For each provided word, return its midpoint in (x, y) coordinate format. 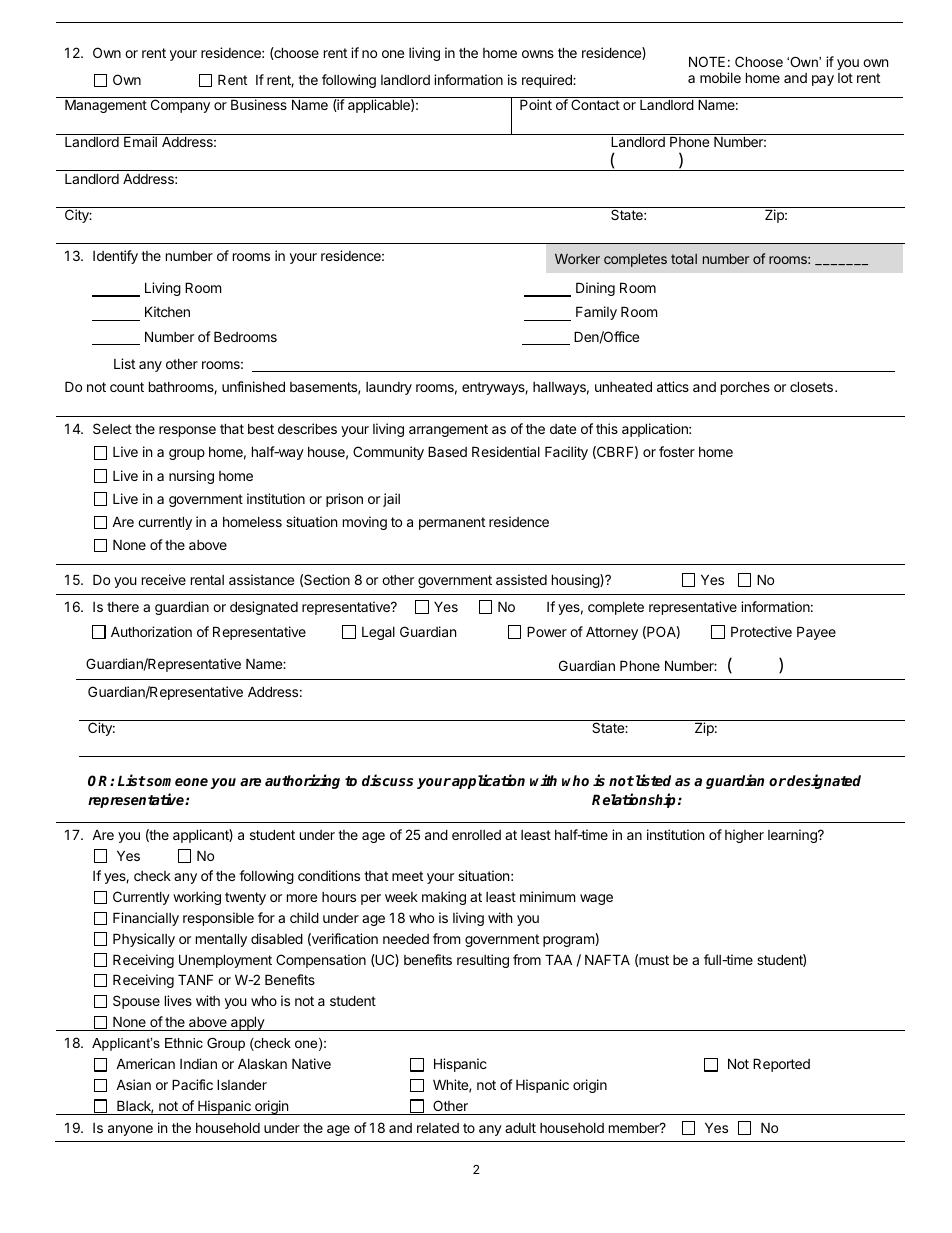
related (438, 1128)
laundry (389, 388)
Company (180, 106)
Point (536, 104)
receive (164, 579)
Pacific (192, 1084)
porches (745, 388)
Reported (781, 1065)
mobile (720, 77)
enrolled (476, 835)
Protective (761, 631)
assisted (521, 579)
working (197, 898)
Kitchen (167, 311)
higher (744, 836)
